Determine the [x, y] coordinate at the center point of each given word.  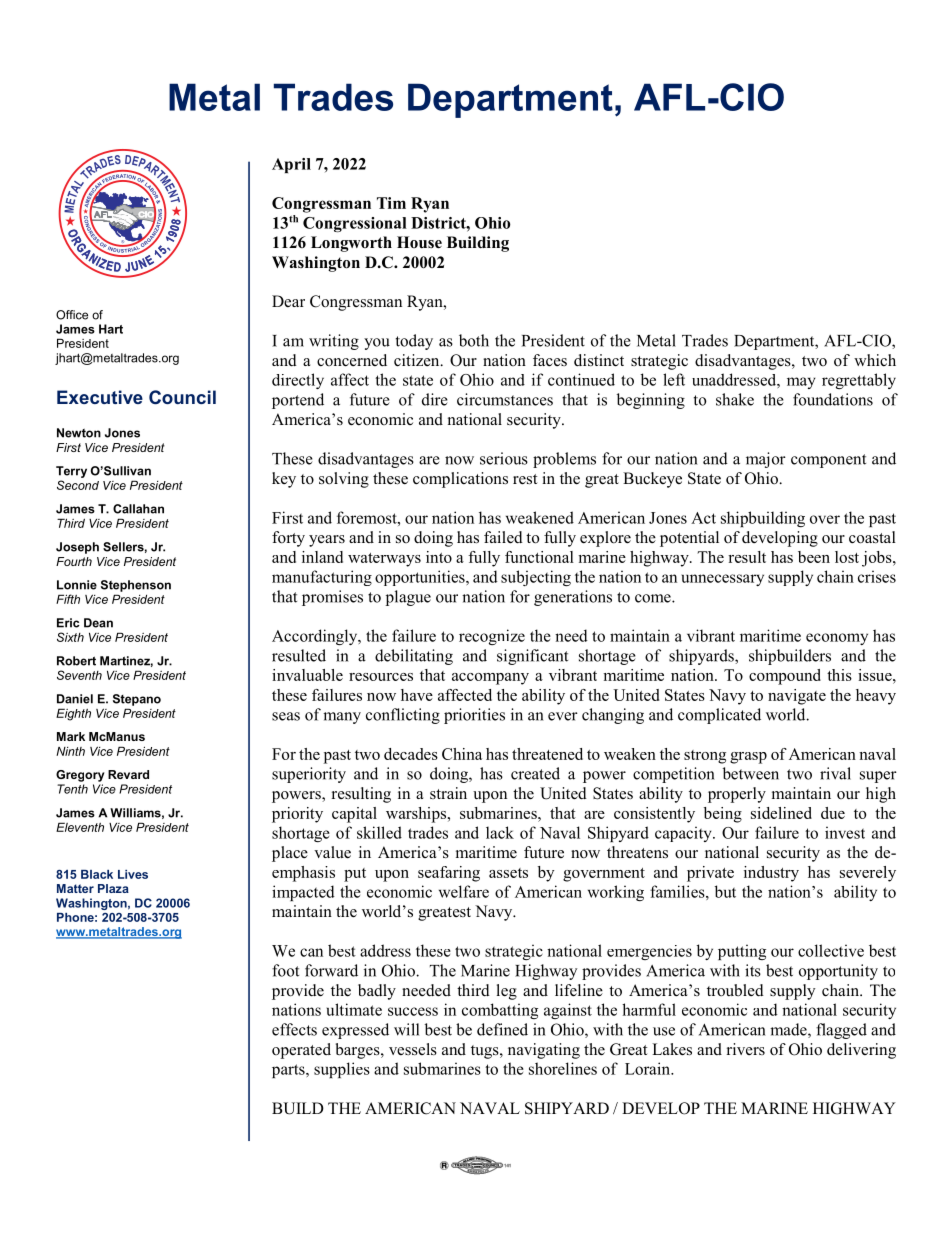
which [875, 360]
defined [502, 1029]
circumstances [505, 399]
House [419, 242]
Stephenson [136, 586]
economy [837, 639]
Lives [133, 874]
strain [448, 793]
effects [294, 1029]
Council [182, 397]
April [291, 165]
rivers [746, 1049]
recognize [492, 637]
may [801, 383]
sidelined [781, 813]
